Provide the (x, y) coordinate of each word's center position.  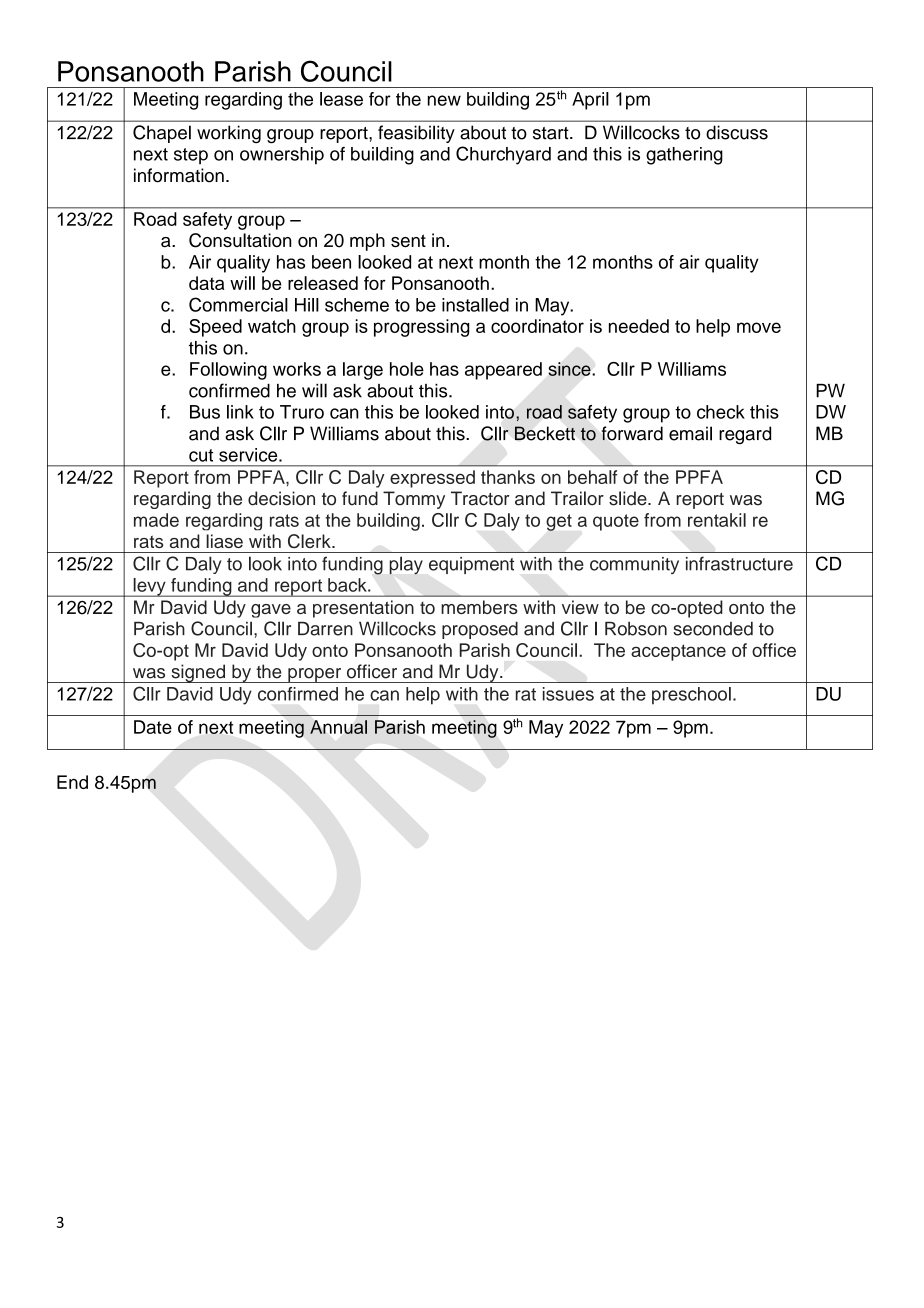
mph (367, 242)
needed (639, 326)
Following (228, 371)
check (721, 412)
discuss (737, 132)
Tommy (414, 500)
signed (198, 673)
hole (407, 369)
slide (629, 498)
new (444, 100)
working (229, 134)
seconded (713, 629)
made (156, 520)
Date (153, 727)
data (207, 283)
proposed (480, 630)
